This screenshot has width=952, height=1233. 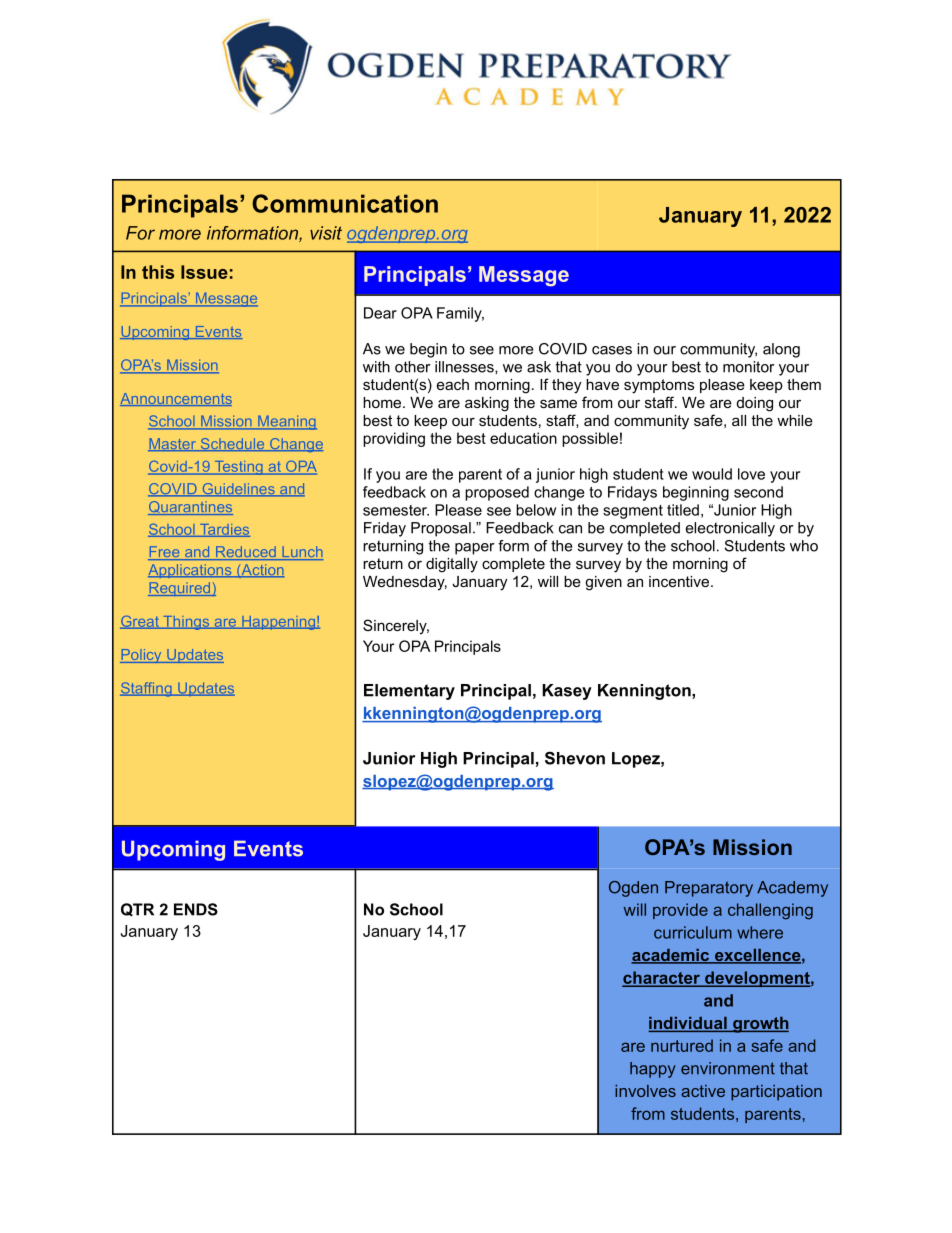 What do you see at coordinates (497, 493) in the screenshot?
I see `proposed` at bounding box center [497, 493].
